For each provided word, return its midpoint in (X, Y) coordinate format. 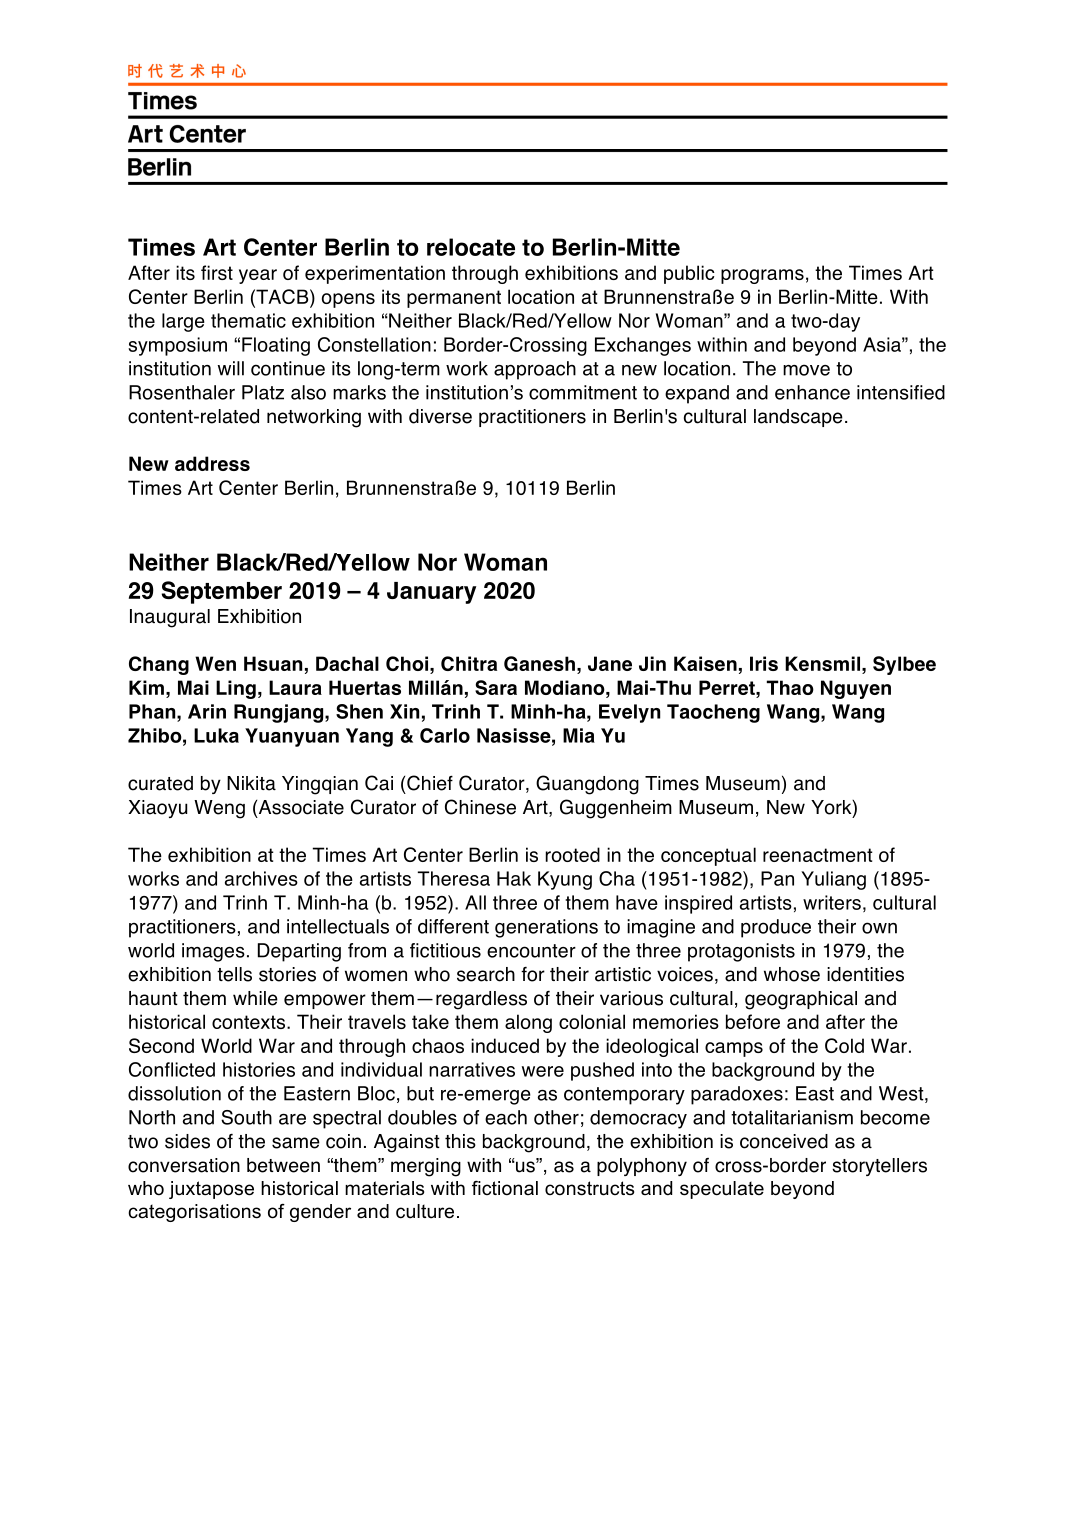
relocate (471, 247)
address (212, 463)
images (213, 952)
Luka (216, 735)
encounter (531, 951)
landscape (798, 418)
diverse (440, 416)
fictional (505, 1188)
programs (762, 276)
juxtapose (211, 1190)
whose (792, 974)
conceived (784, 1141)
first (217, 272)
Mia (579, 735)
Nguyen (856, 689)
